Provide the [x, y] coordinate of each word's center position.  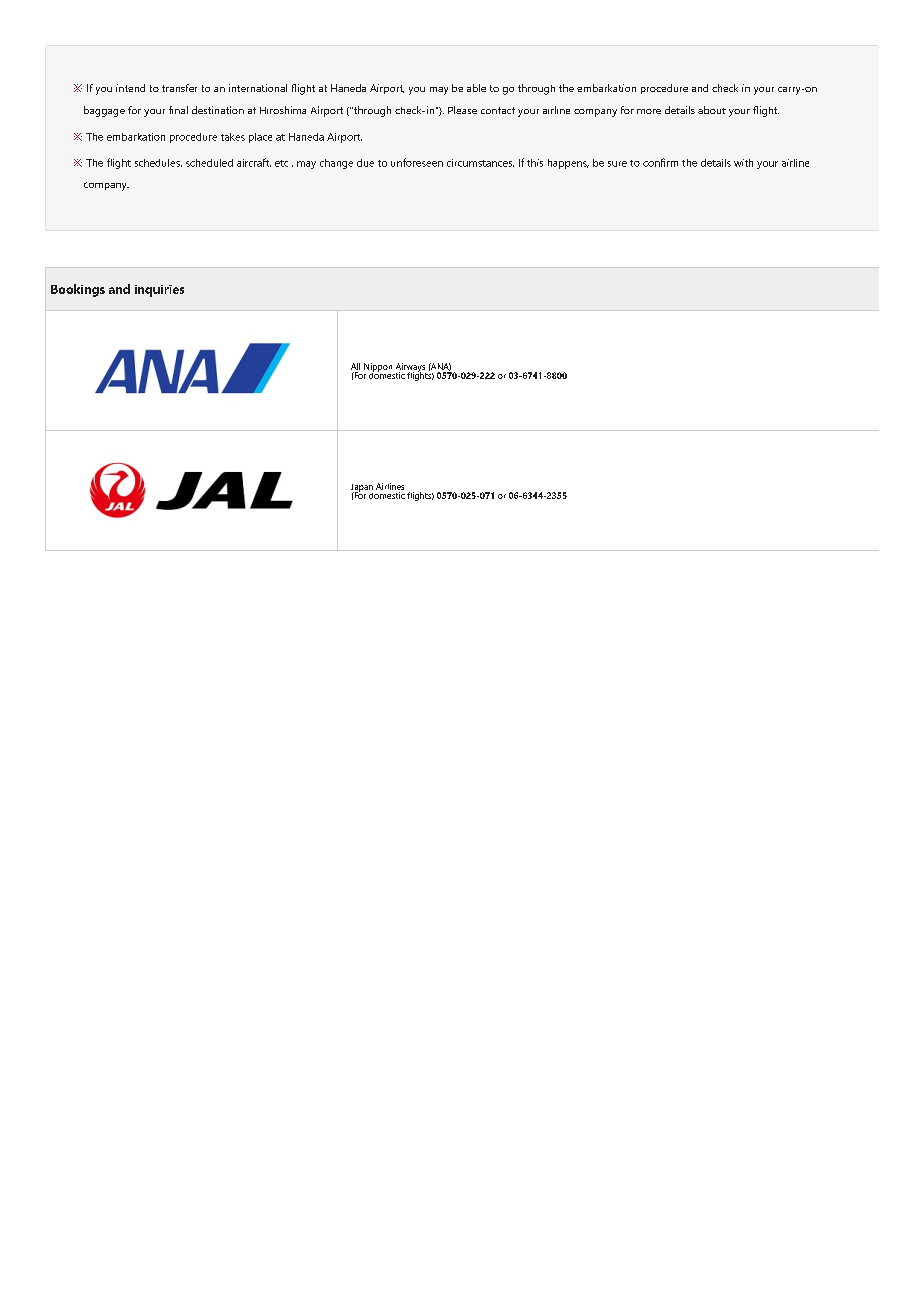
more [649, 111]
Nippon [378, 368]
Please [462, 110]
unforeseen [417, 162]
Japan [362, 489]
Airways [411, 368]
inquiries [159, 291]
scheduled [209, 163]
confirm [660, 162]
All [355, 366]
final [178, 110]
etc [281, 163]
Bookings [78, 290]
